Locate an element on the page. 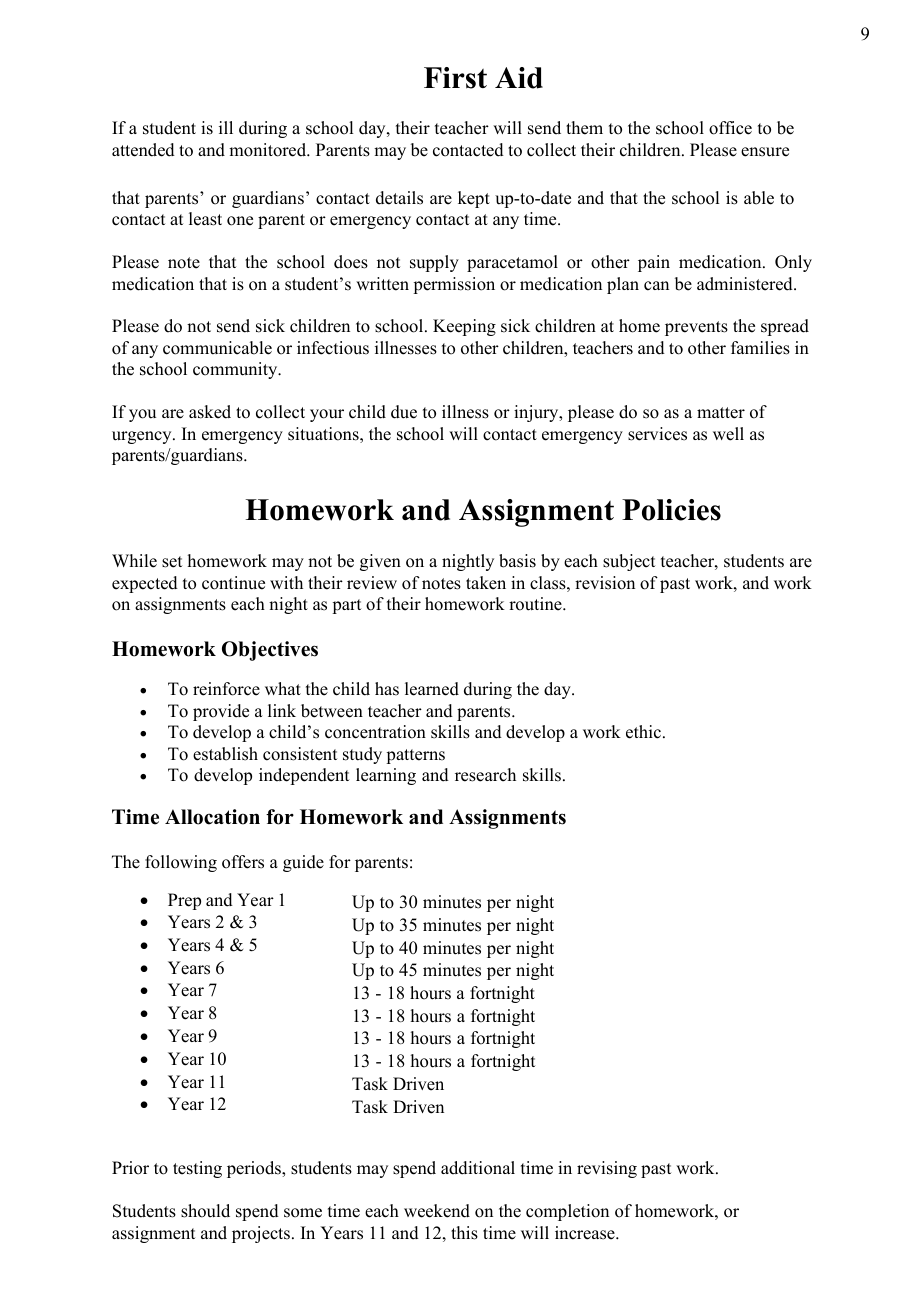  attended is located at coordinates (143, 150).
